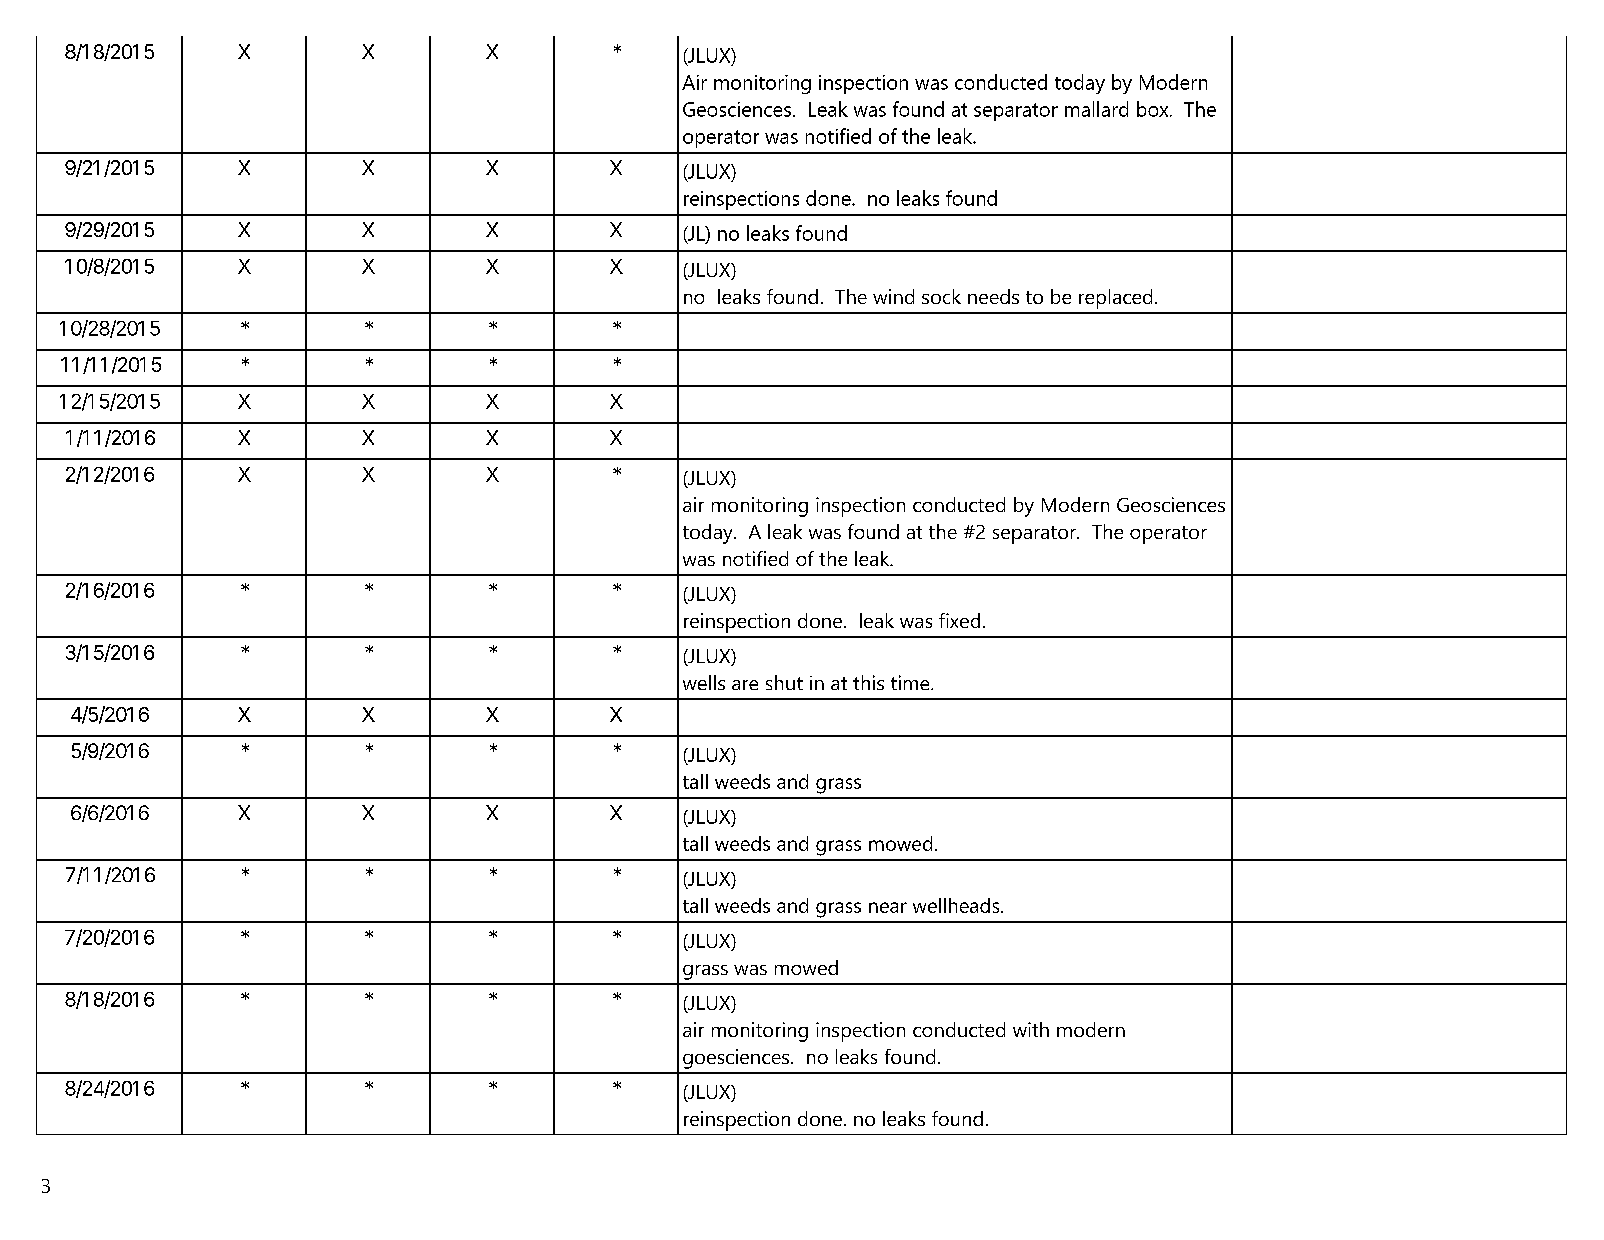 Image resolution: width=1604 pixels, height=1240 pixels. What do you see at coordinates (941, 296) in the screenshot?
I see `sock` at bounding box center [941, 296].
